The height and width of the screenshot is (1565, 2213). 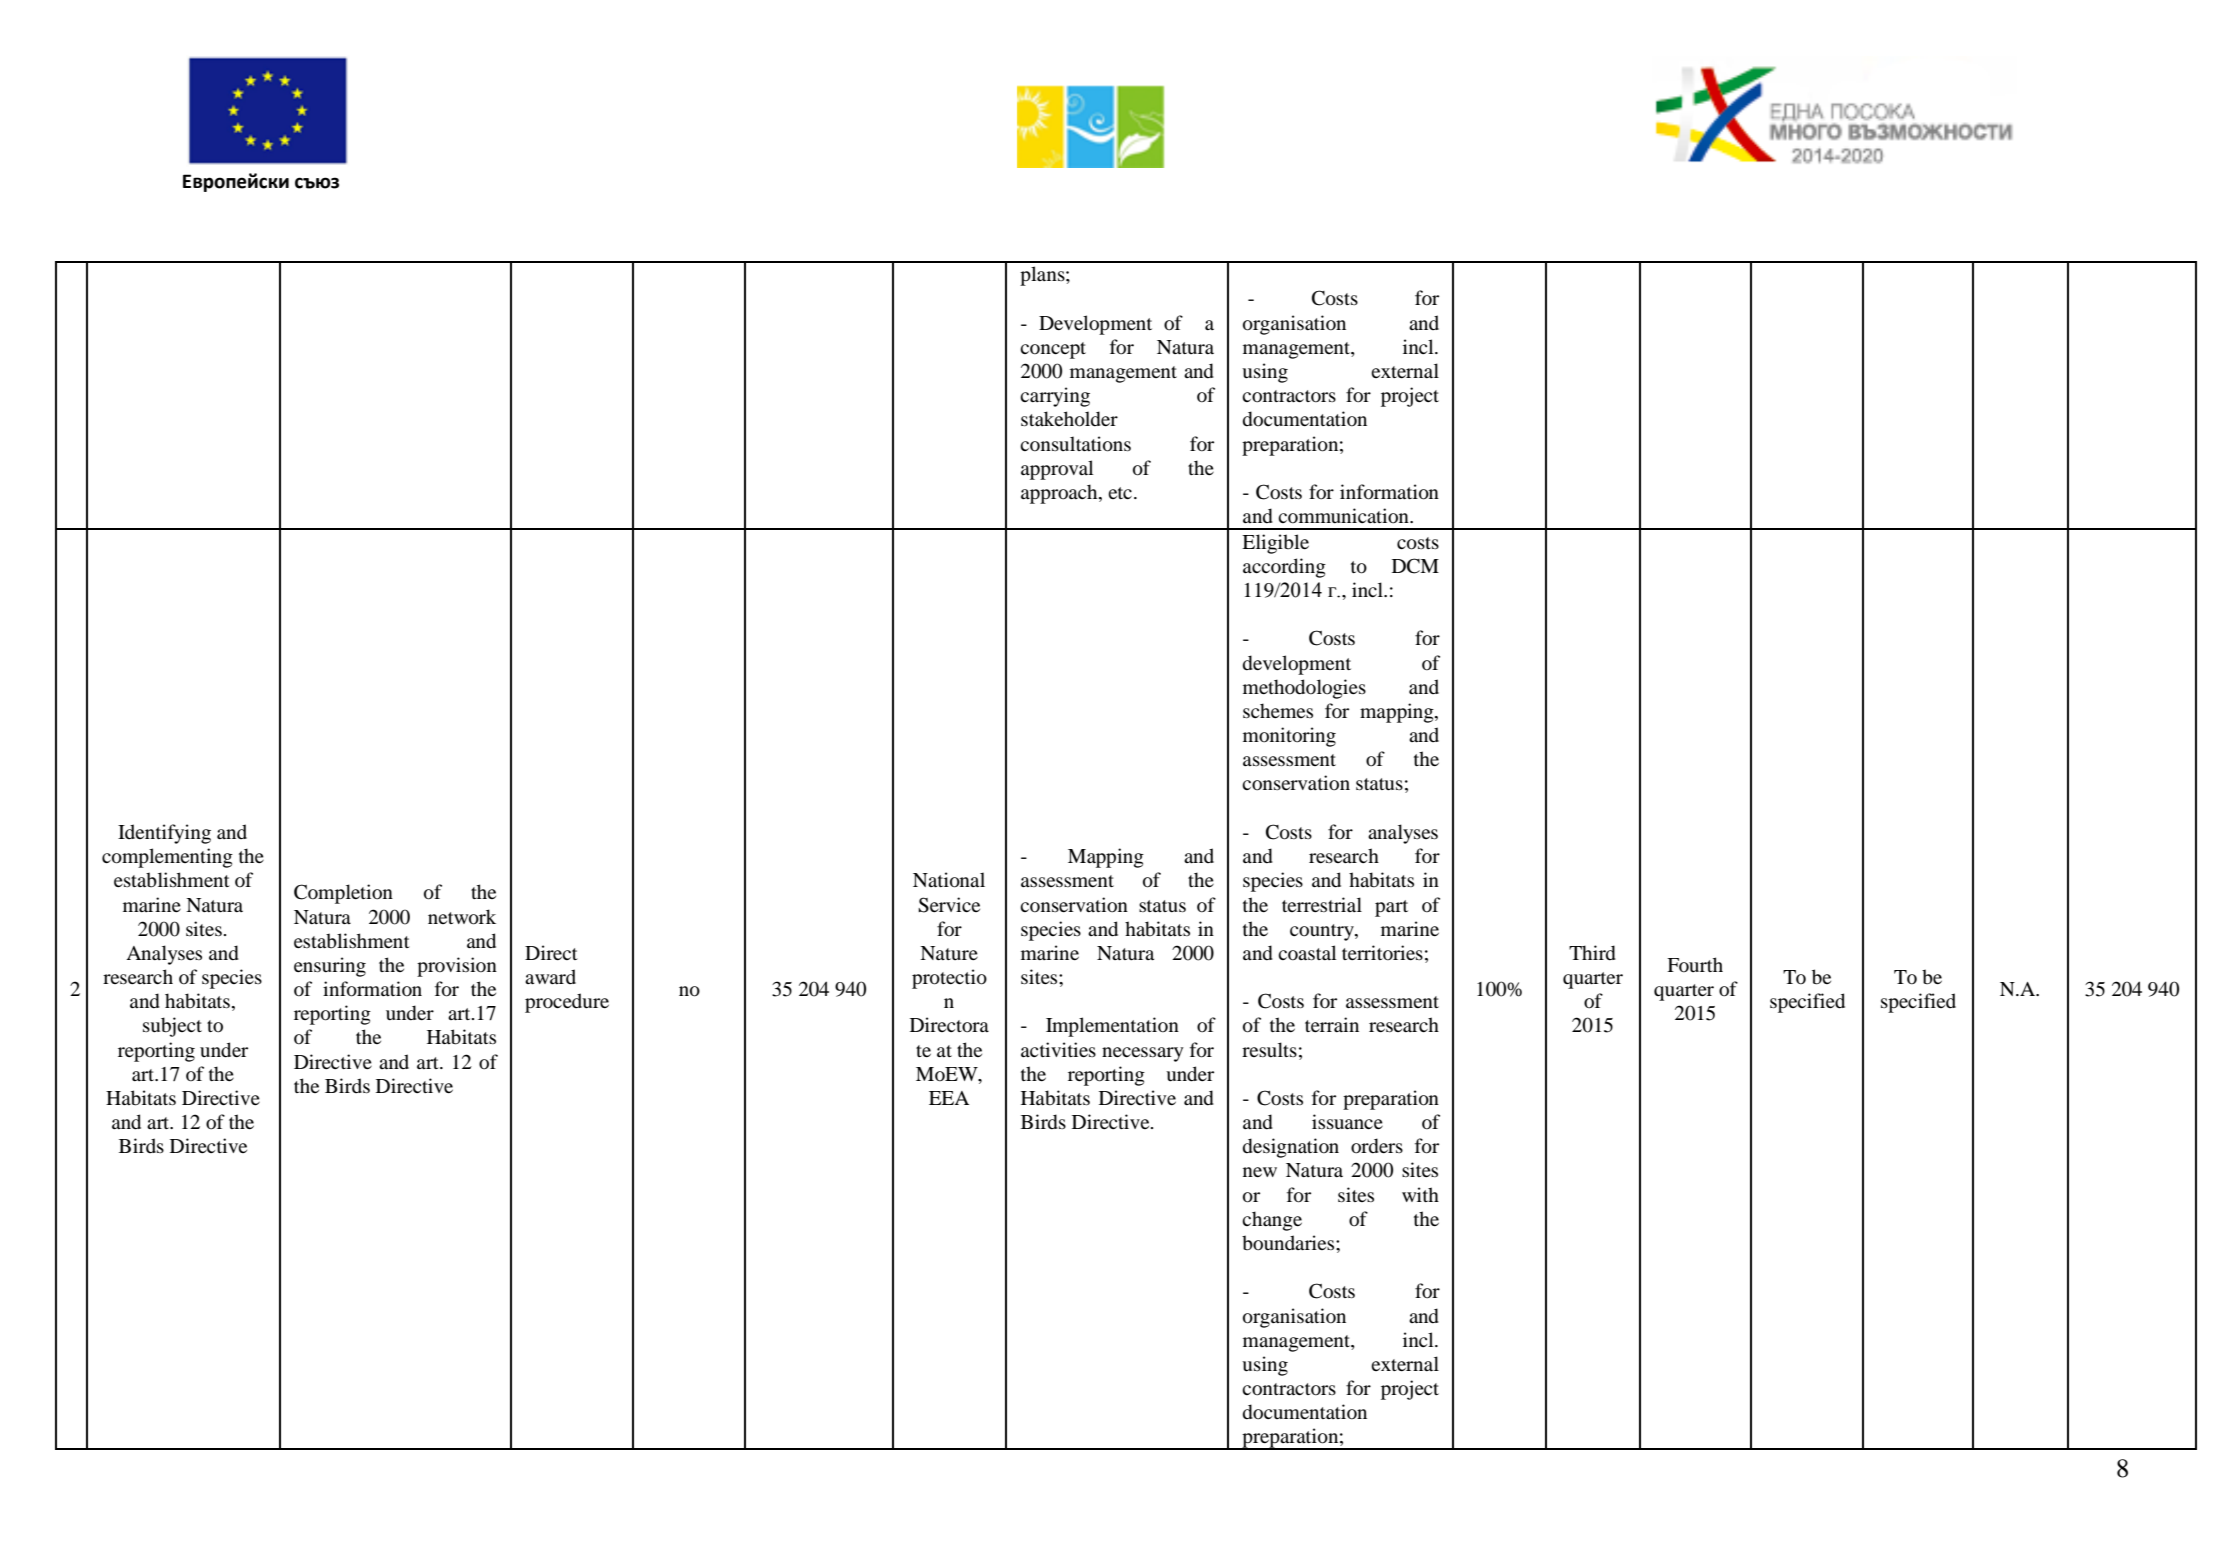 What do you see at coordinates (172, 1027) in the screenshot?
I see `subject` at bounding box center [172, 1027].
